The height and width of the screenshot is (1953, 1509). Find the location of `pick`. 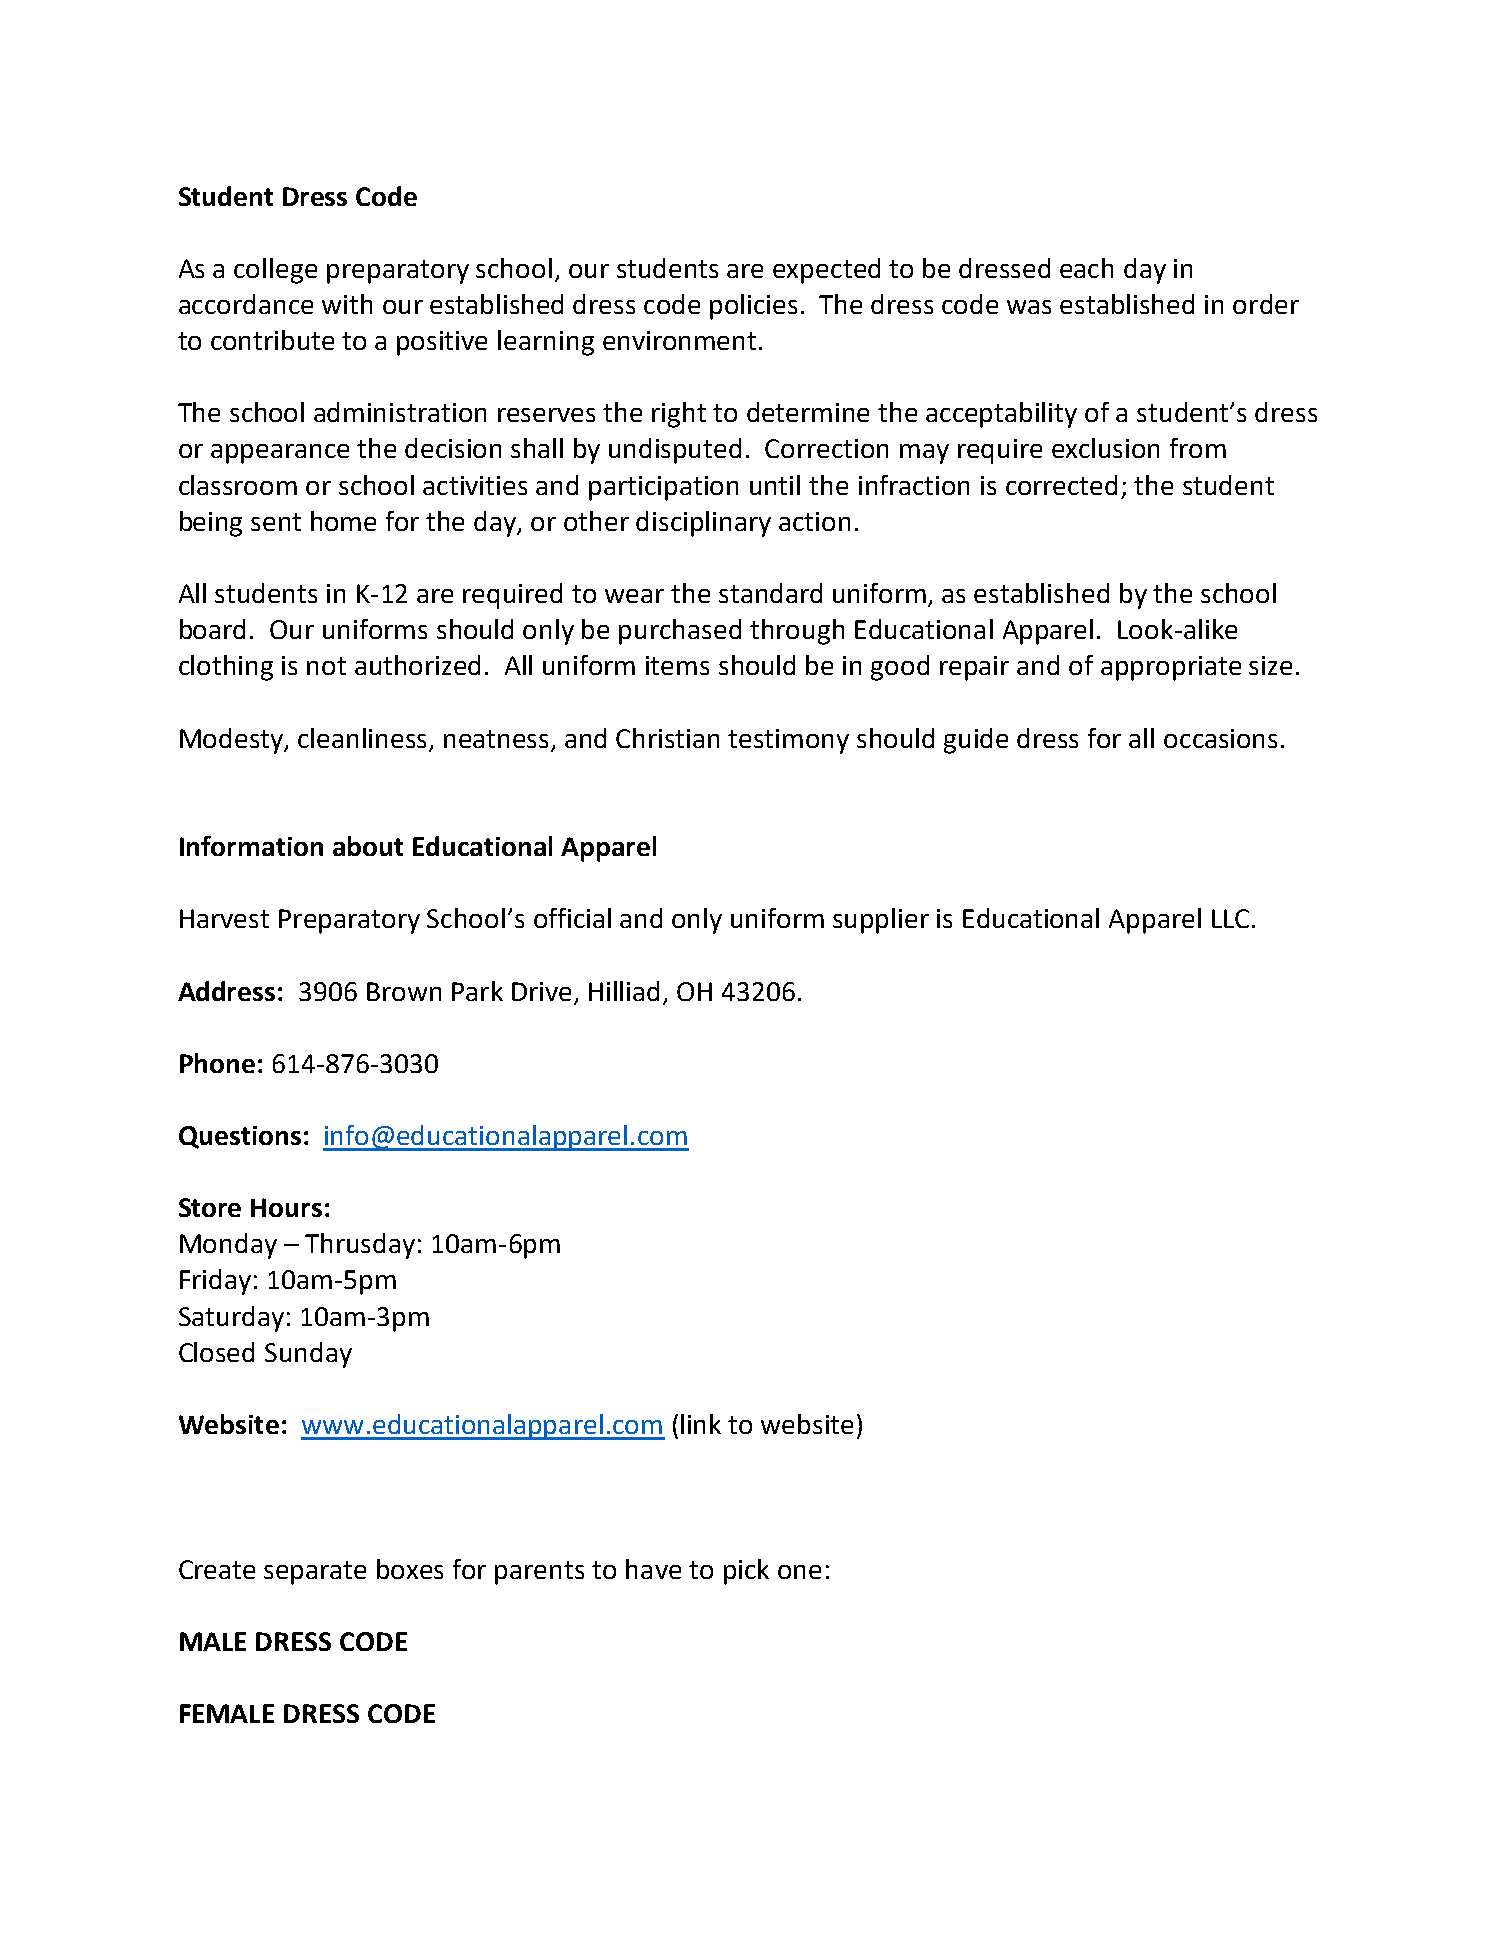

pick is located at coordinates (746, 1572).
